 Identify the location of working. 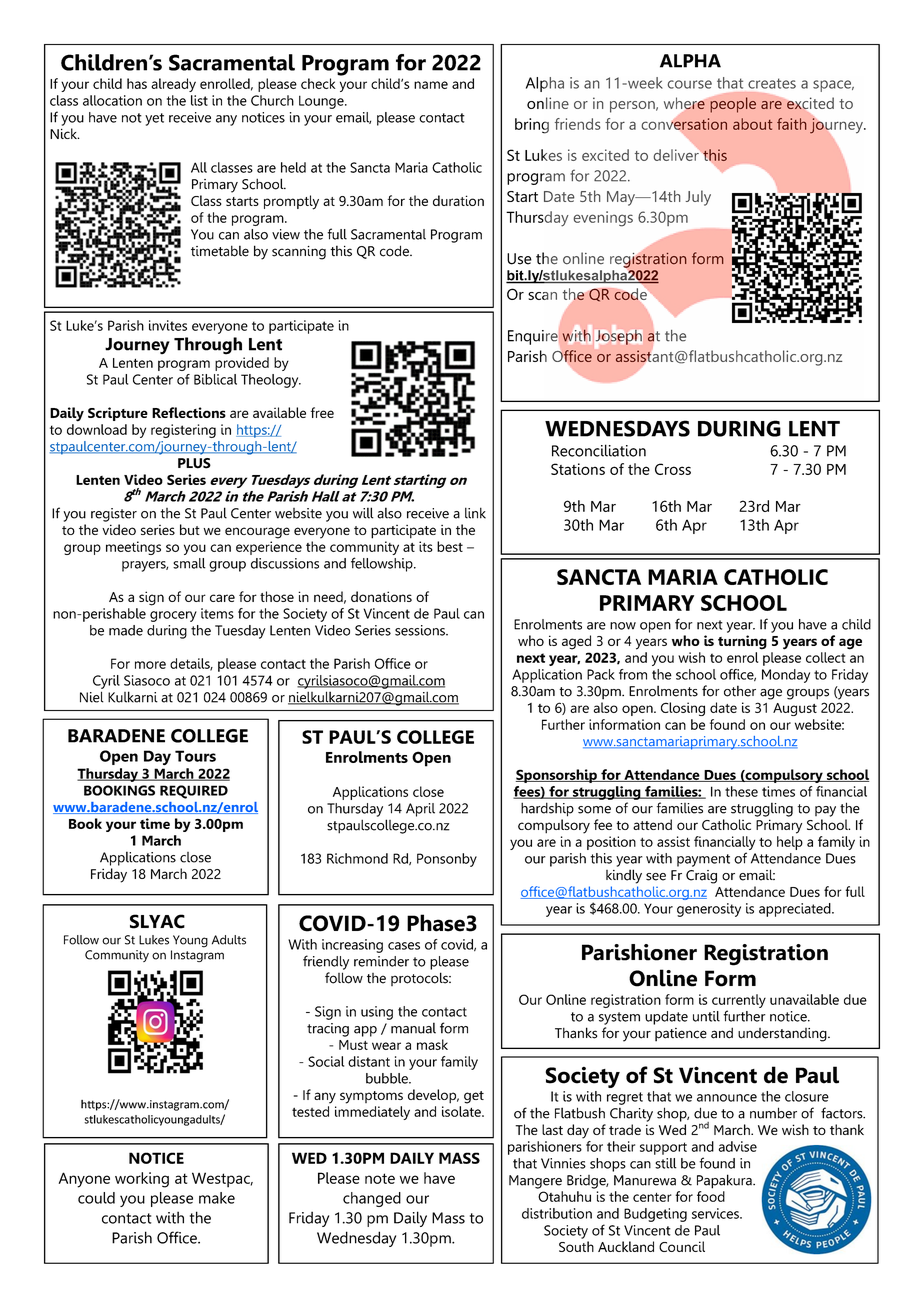
(142, 1180).
